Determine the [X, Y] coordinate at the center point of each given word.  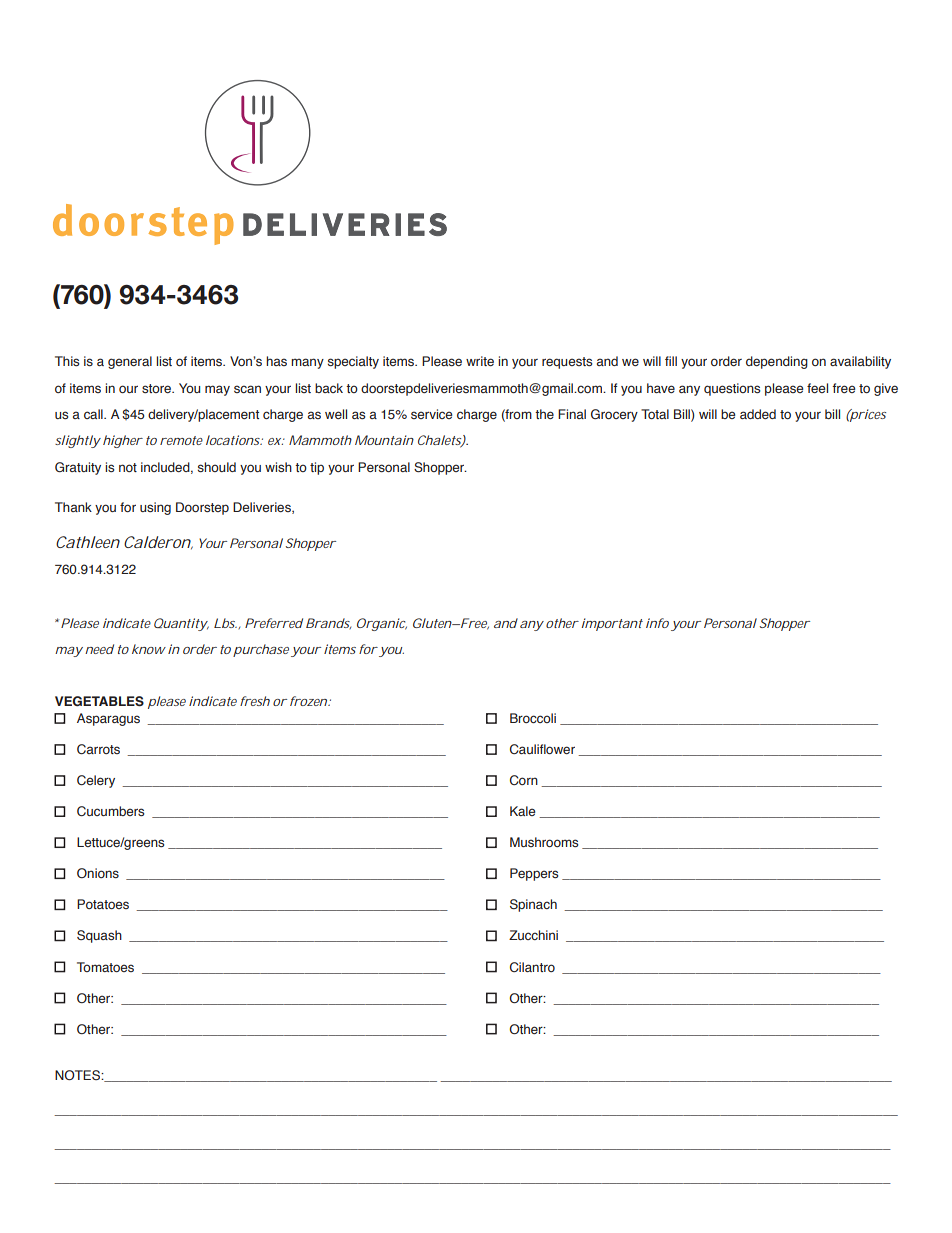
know [149, 649]
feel [817, 388]
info [657, 623]
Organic [382, 624]
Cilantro [532, 967]
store [158, 388]
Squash [99, 936]
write [480, 361]
